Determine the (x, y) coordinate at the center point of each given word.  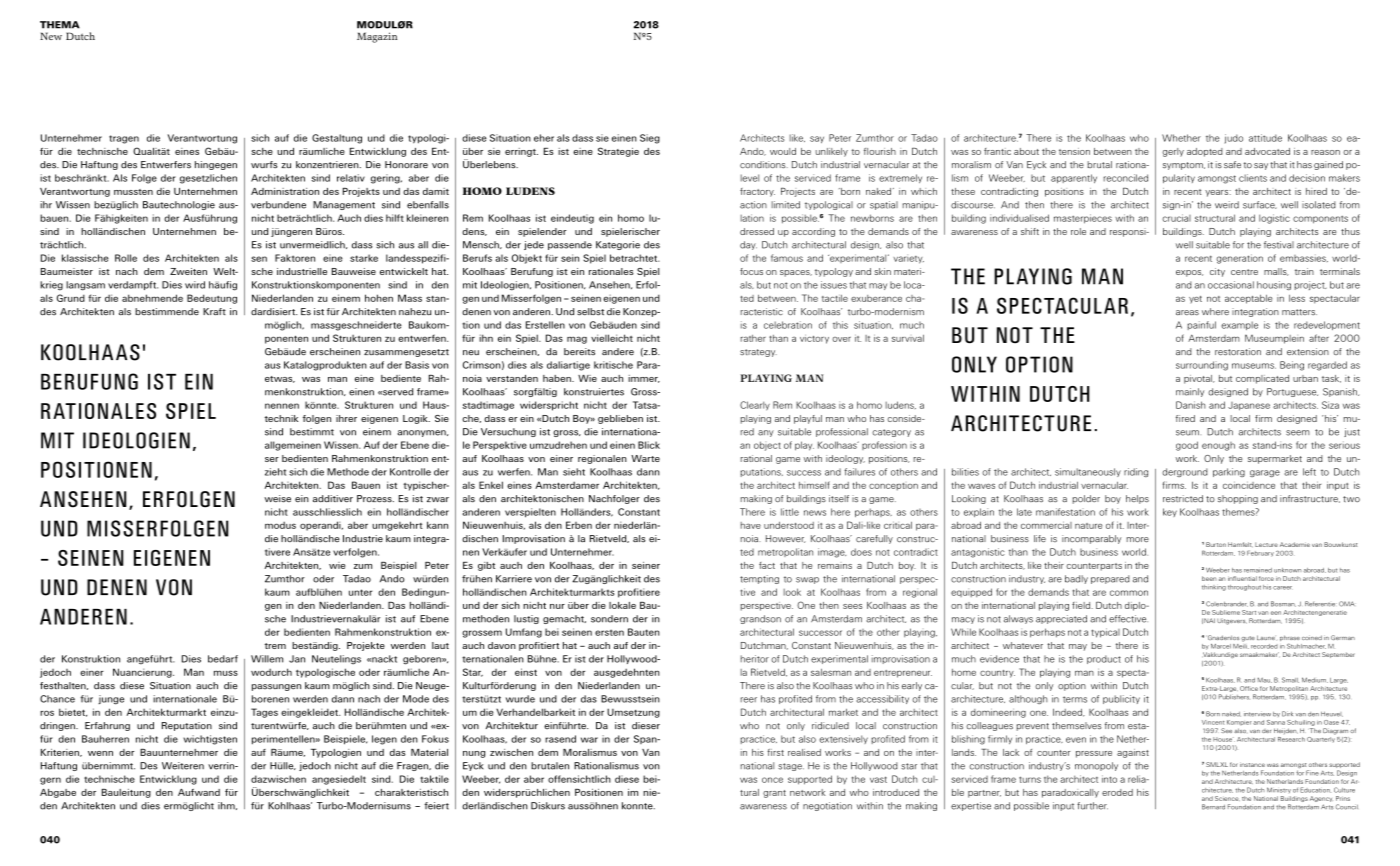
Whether (1181, 138)
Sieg (650, 139)
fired (1185, 418)
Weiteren (183, 766)
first (775, 752)
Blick (649, 445)
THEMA (60, 25)
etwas (280, 379)
